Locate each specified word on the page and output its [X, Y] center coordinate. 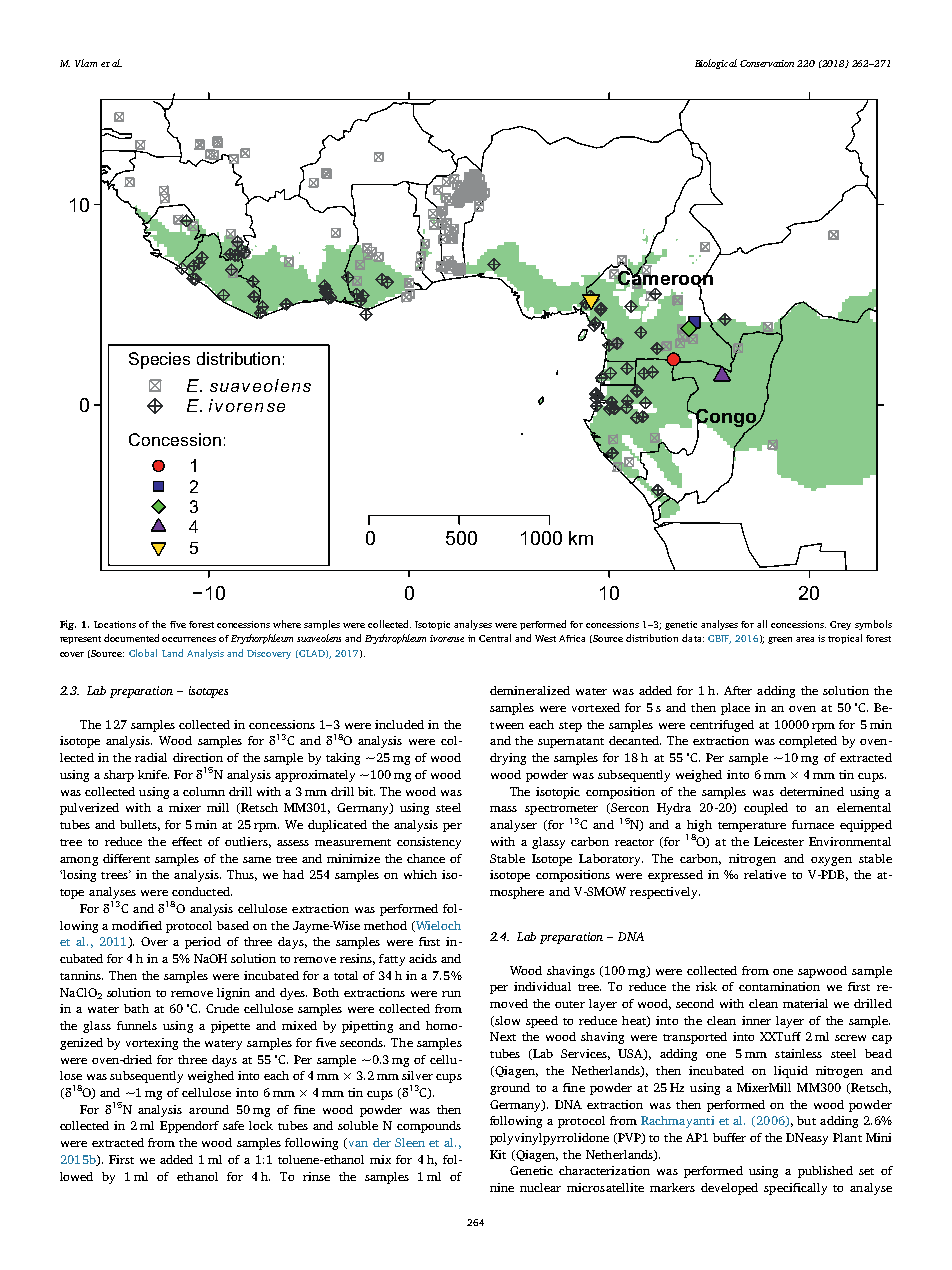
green [780, 640]
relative [765, 874]
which [420, 874]
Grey [840, 625]
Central [495, 638]
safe [233, 1125]
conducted [202, 891]
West [545, 638]
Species [159, 360]
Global [143, 653]
